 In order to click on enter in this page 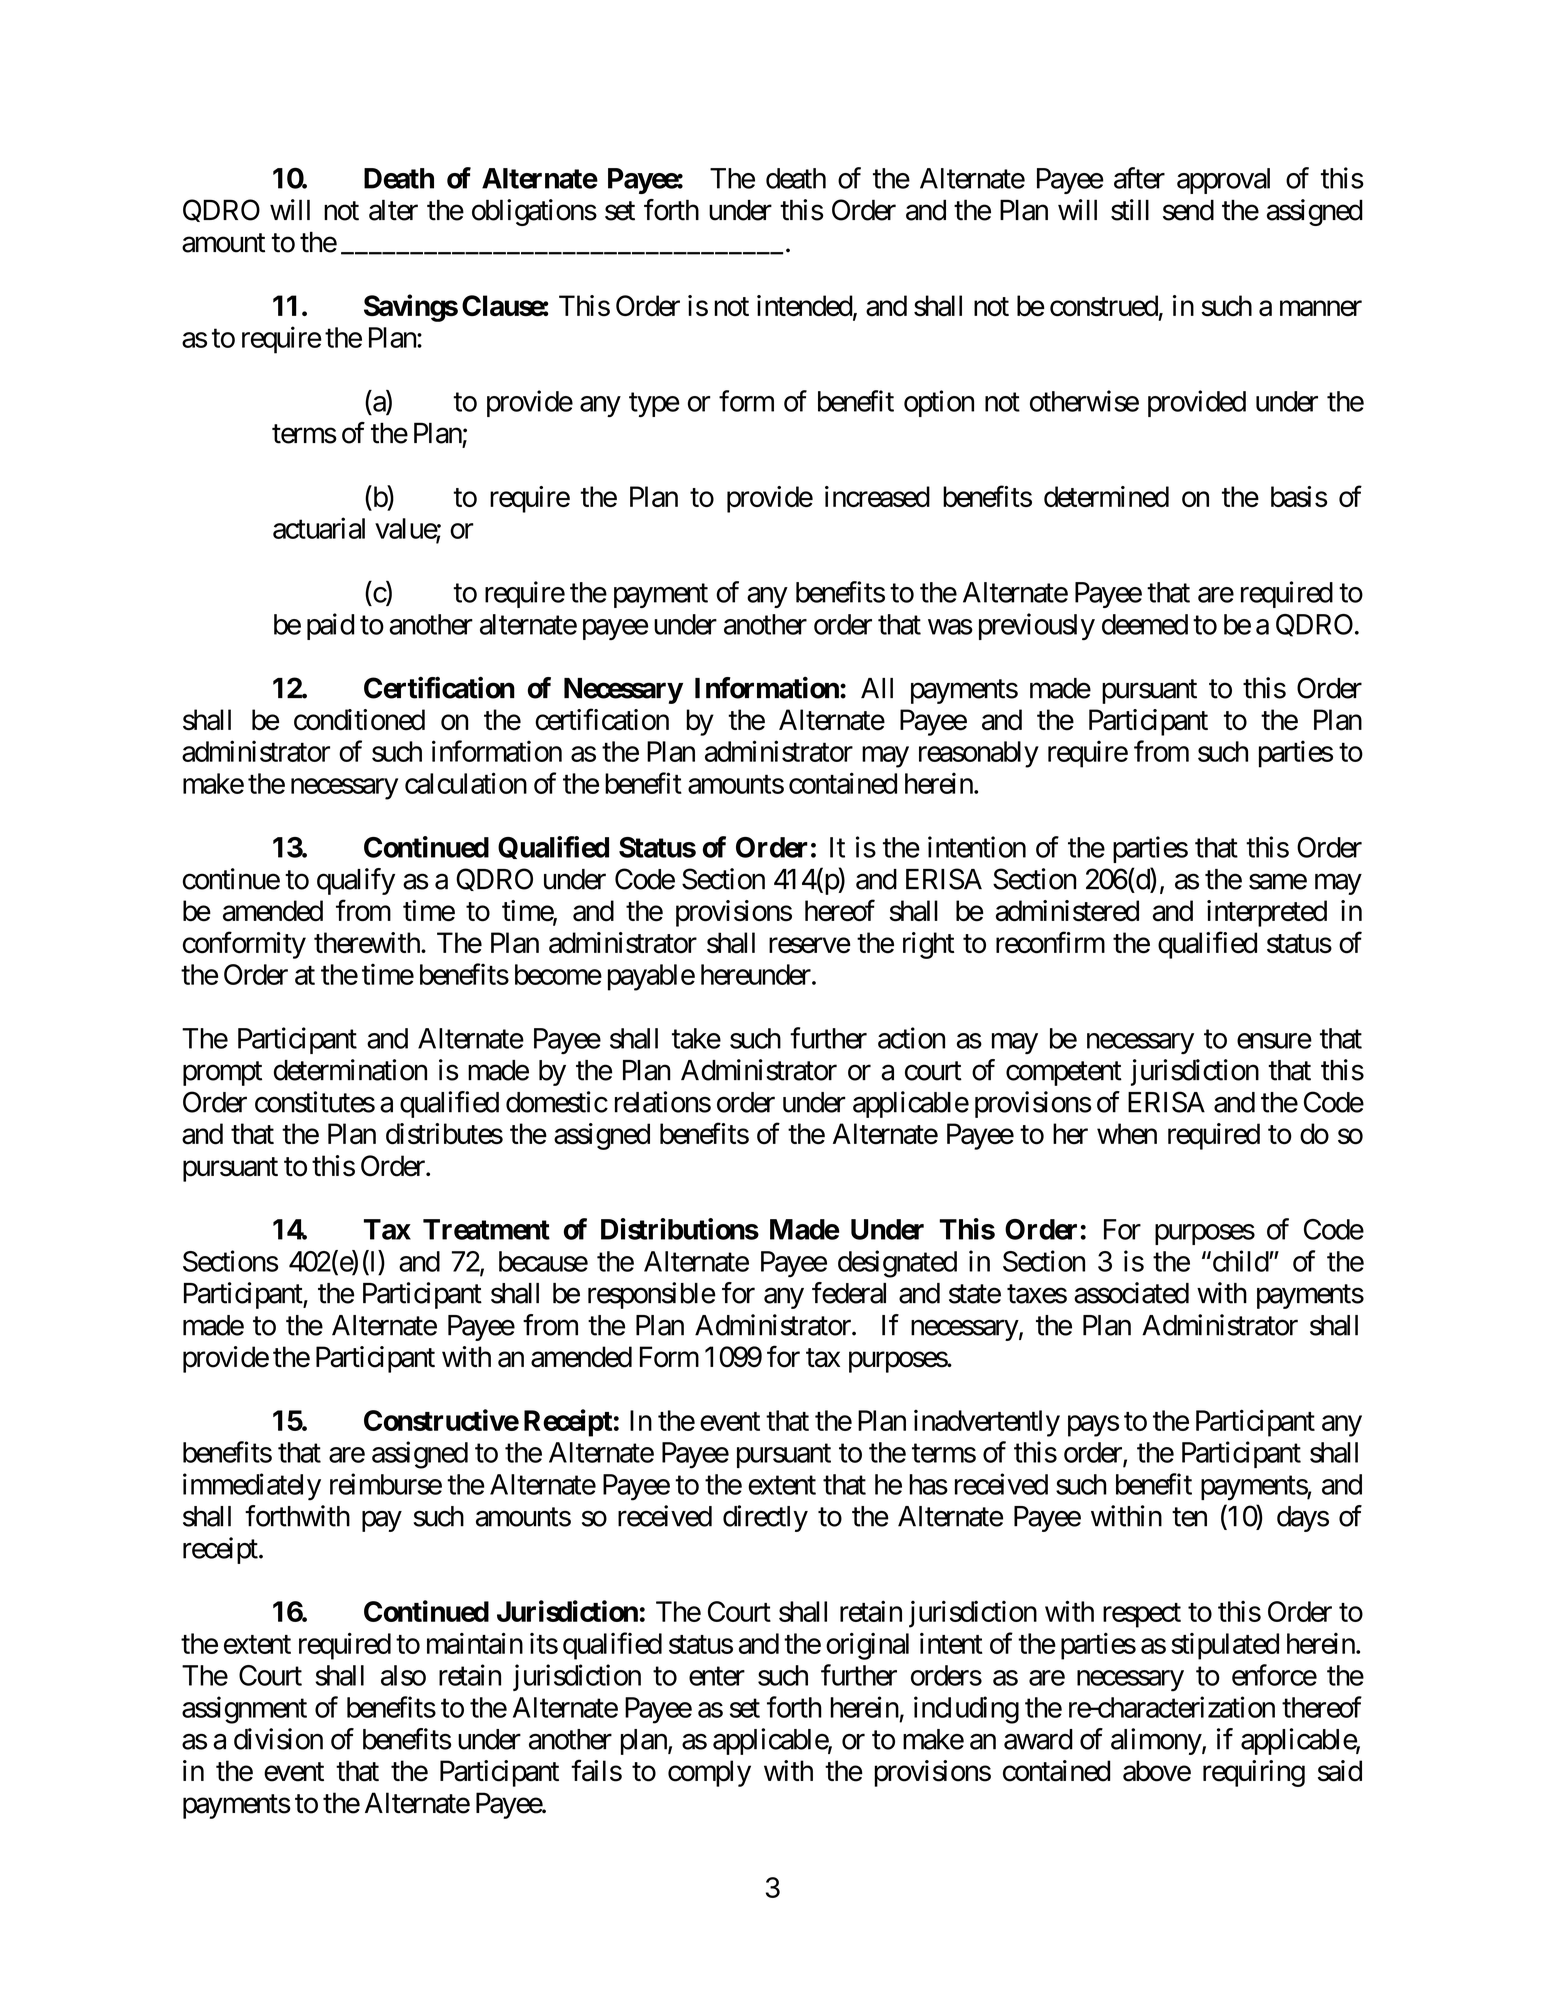, I will do `click(717, 1676)`.
